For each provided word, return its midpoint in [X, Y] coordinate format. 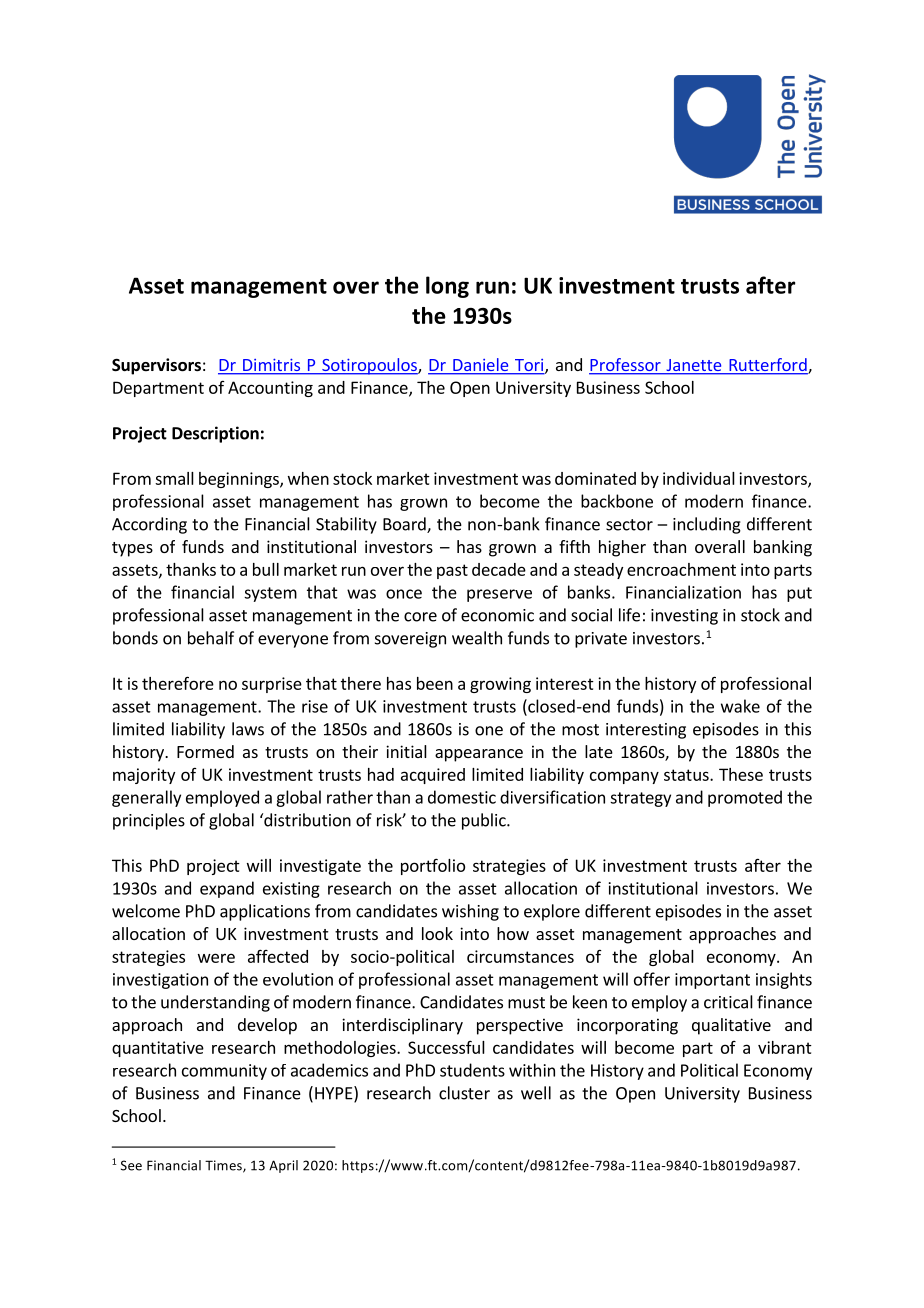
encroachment [681, 569]
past [452, 571]
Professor [626, 366]
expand [227, 889]
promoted [745, 798]
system [270, 594]
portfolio [433, 866]
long [447, 287]
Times [224, 1166]
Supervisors [156, 366]
